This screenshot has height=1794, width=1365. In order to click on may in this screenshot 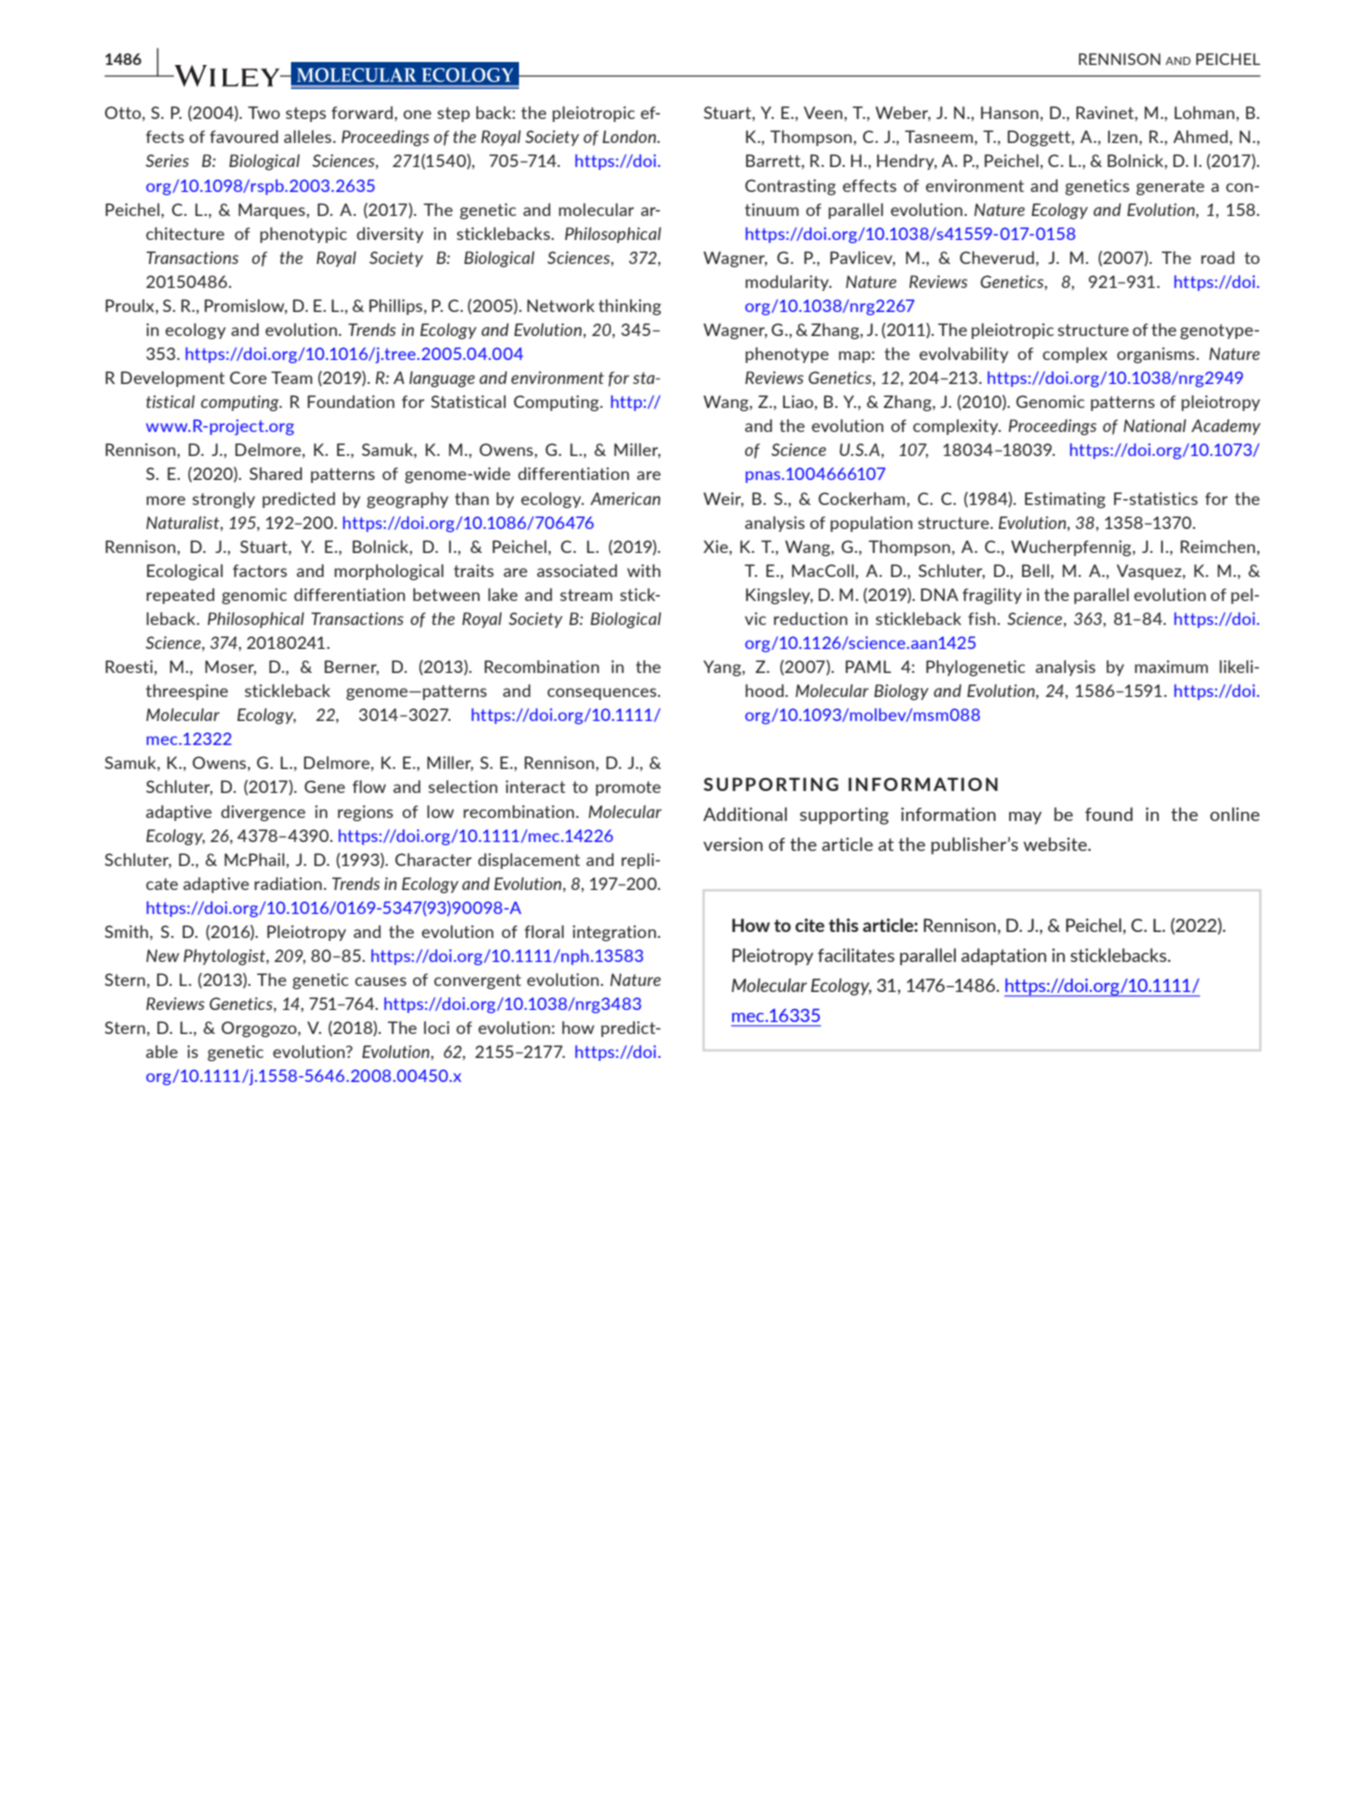, I will do `click(1025, 818)`.
